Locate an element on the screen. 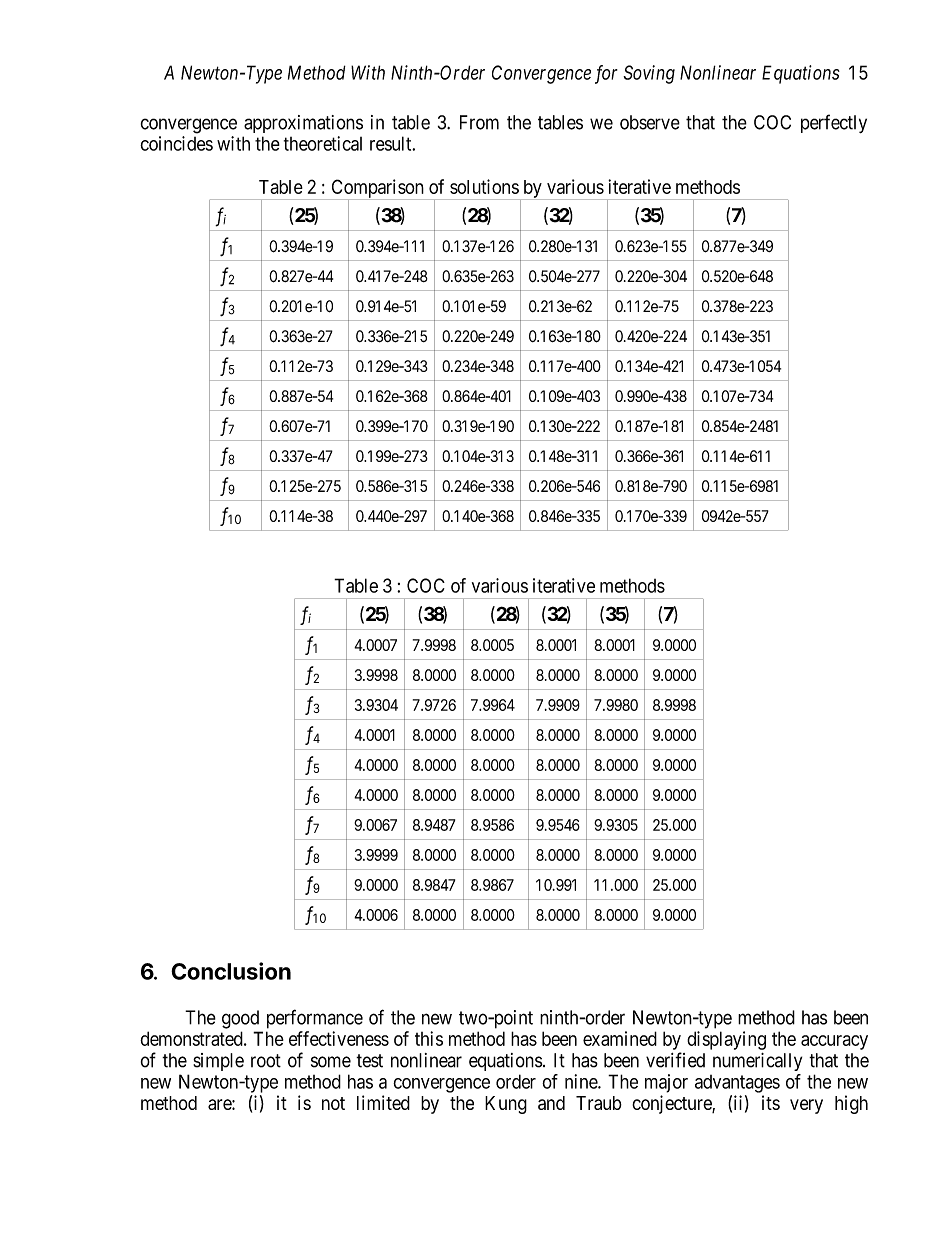 This screenshot has width=952, height=1233. solutions is located at coordinates (484, 186).
